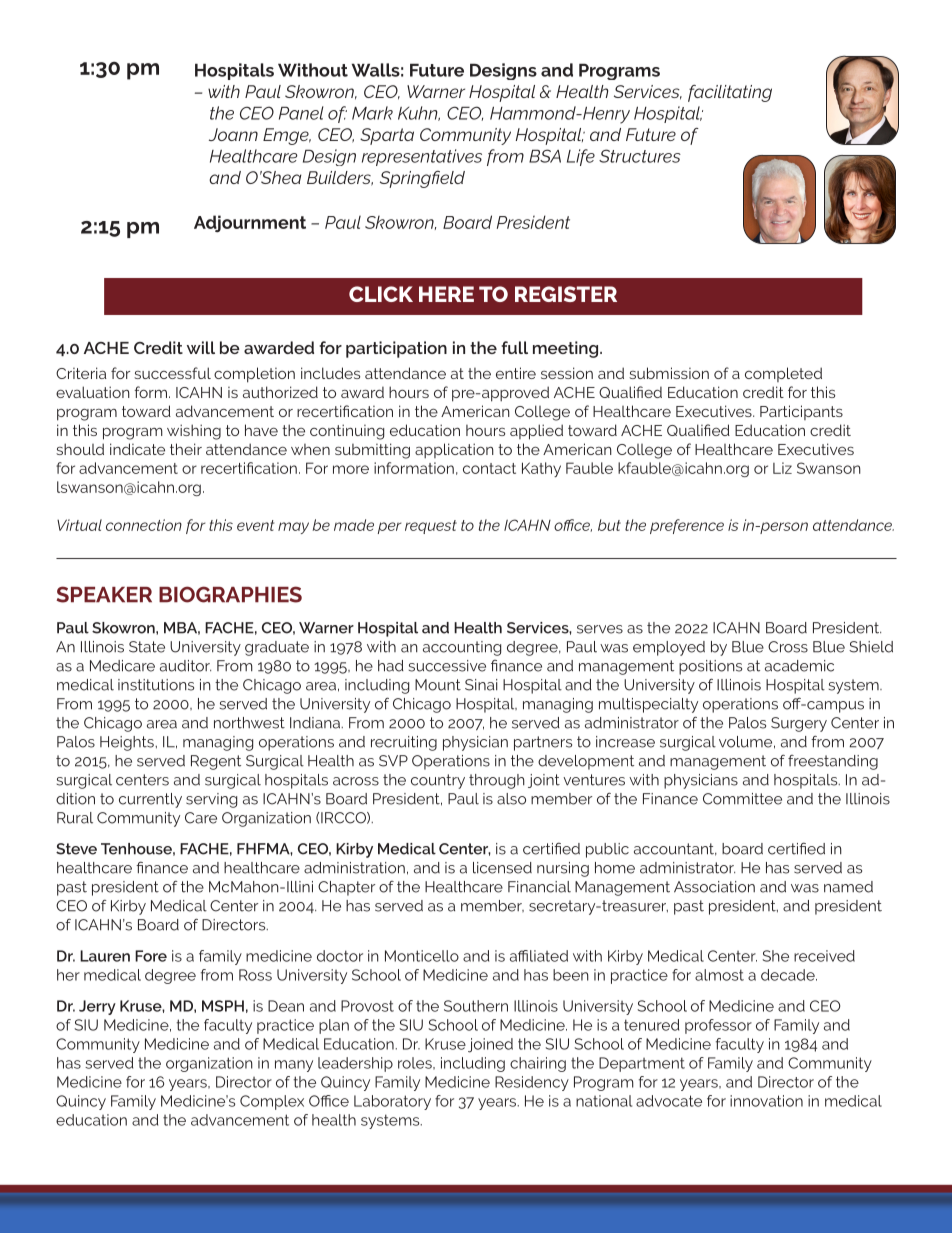  I want to click on Complex, so click(272, 1102).
